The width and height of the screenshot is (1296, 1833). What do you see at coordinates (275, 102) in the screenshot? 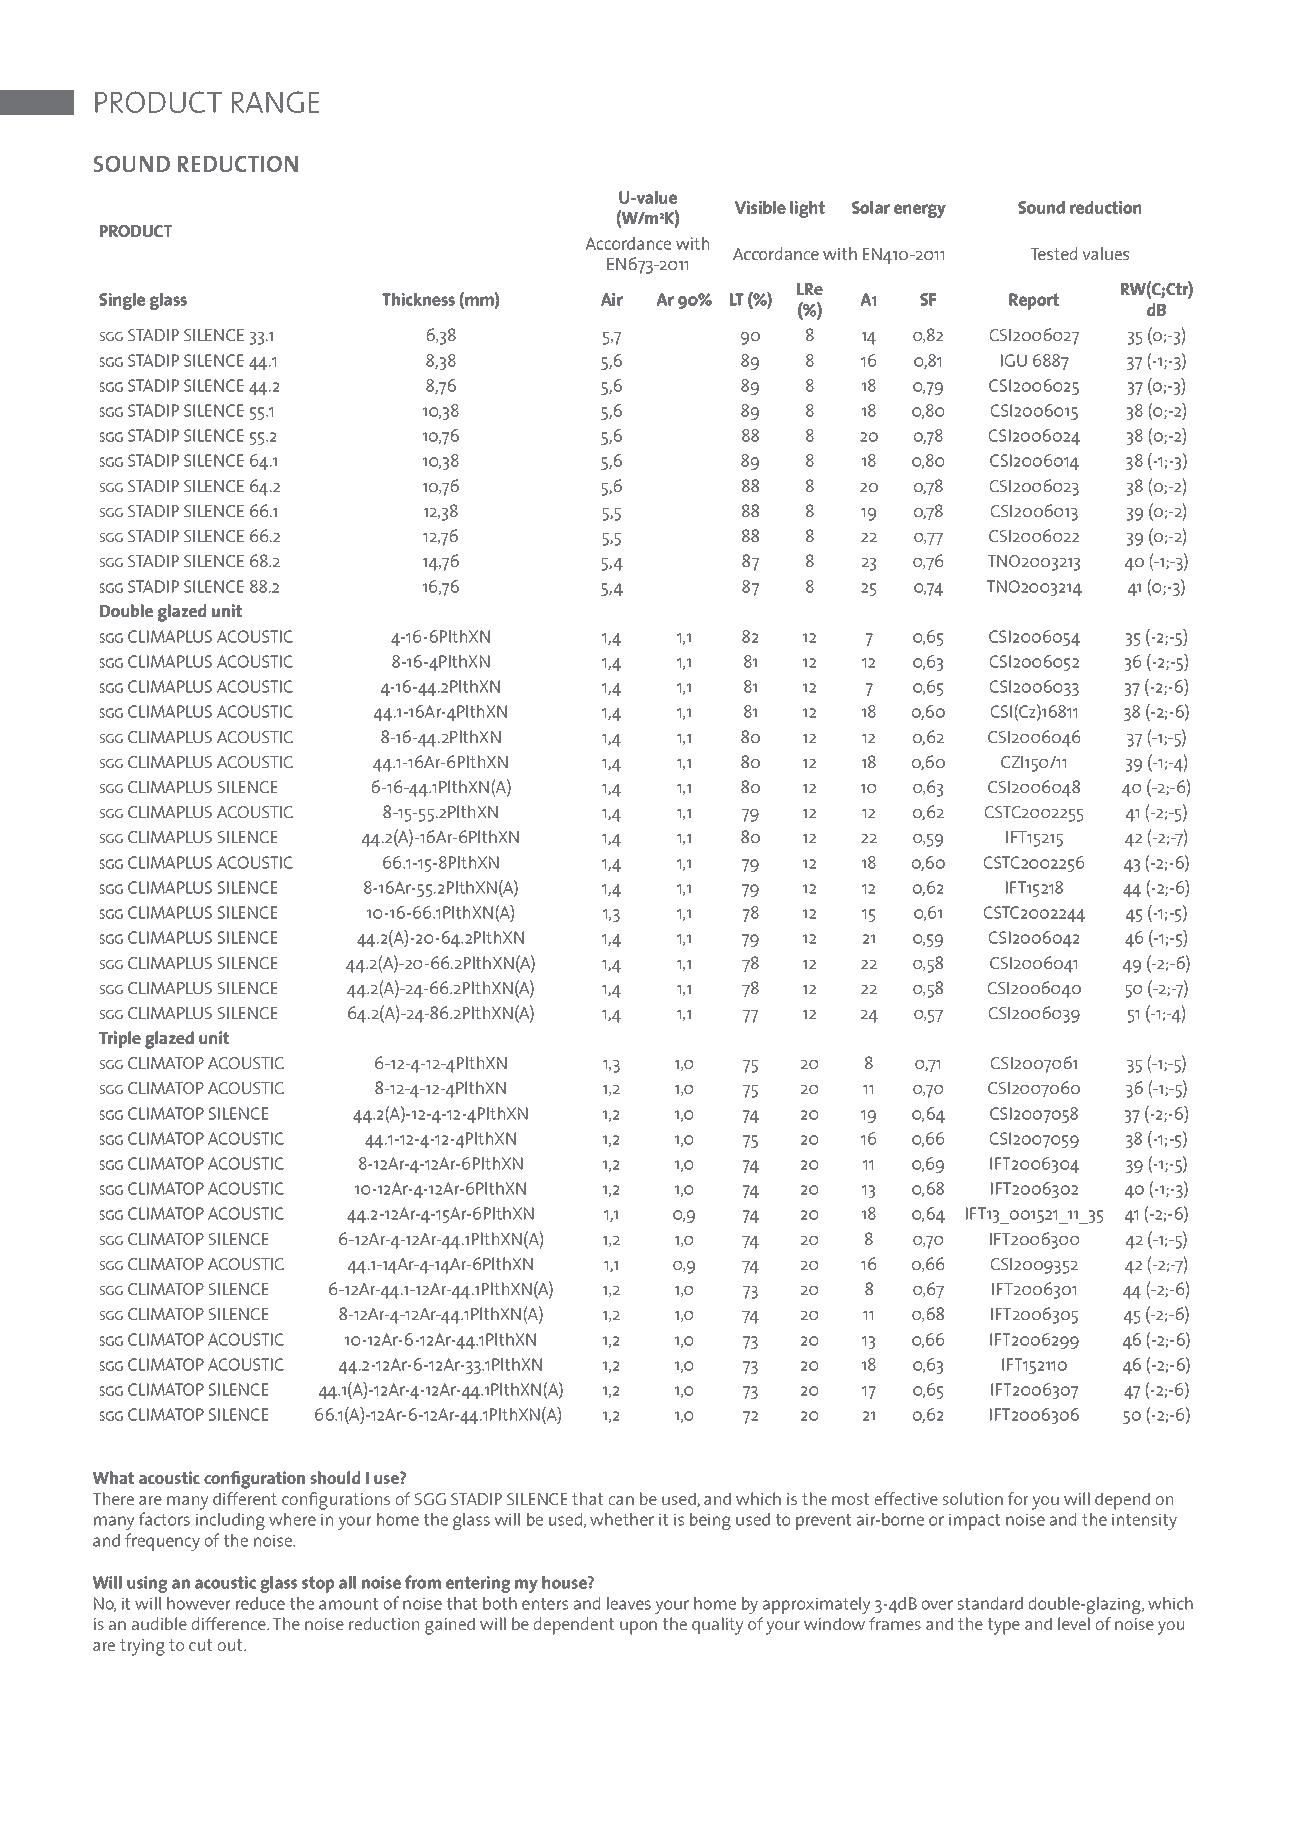
I see `RANGE` at bounding box center [275, 102].
